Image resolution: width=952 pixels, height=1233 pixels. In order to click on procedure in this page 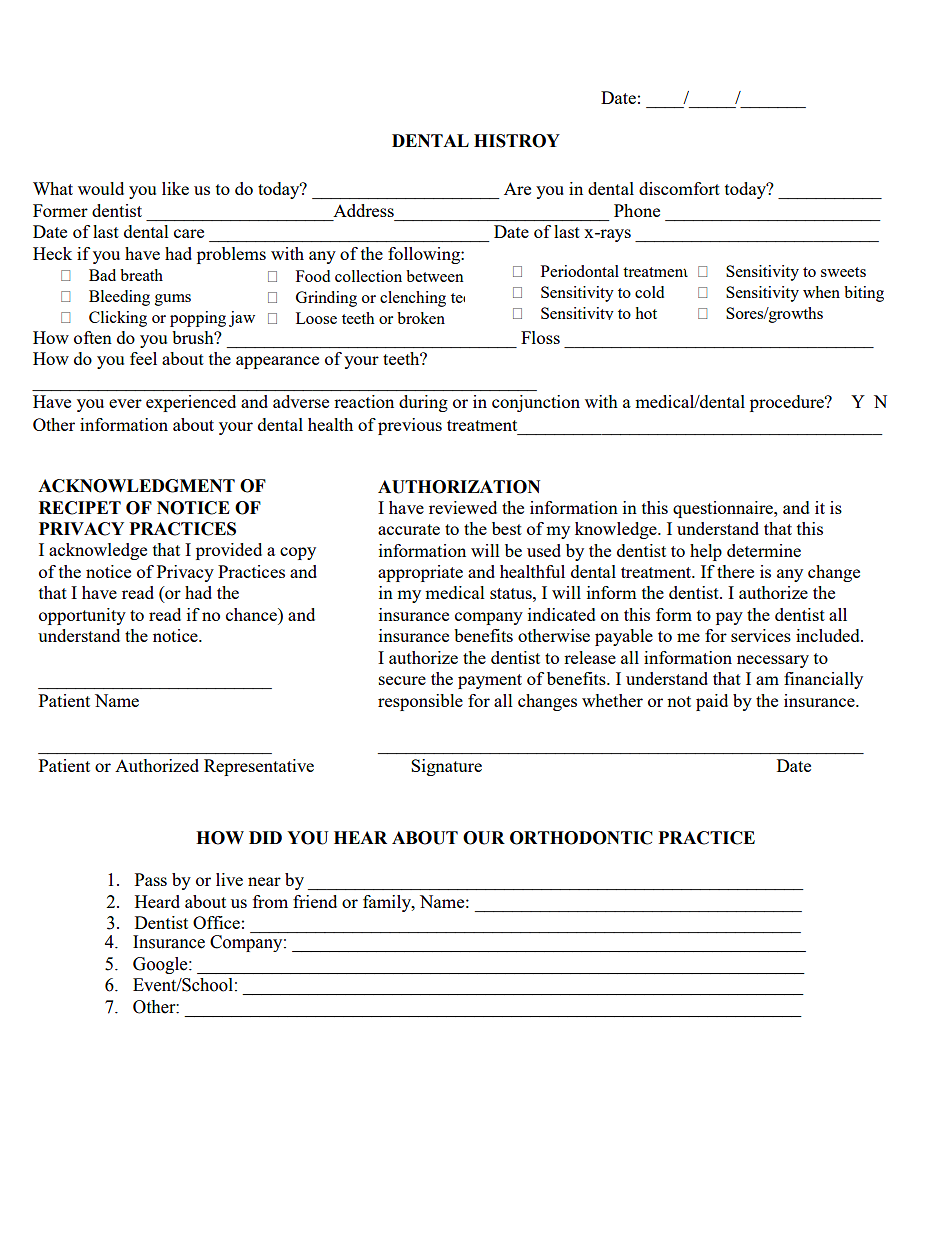, I will do `click(788, 403)`.
